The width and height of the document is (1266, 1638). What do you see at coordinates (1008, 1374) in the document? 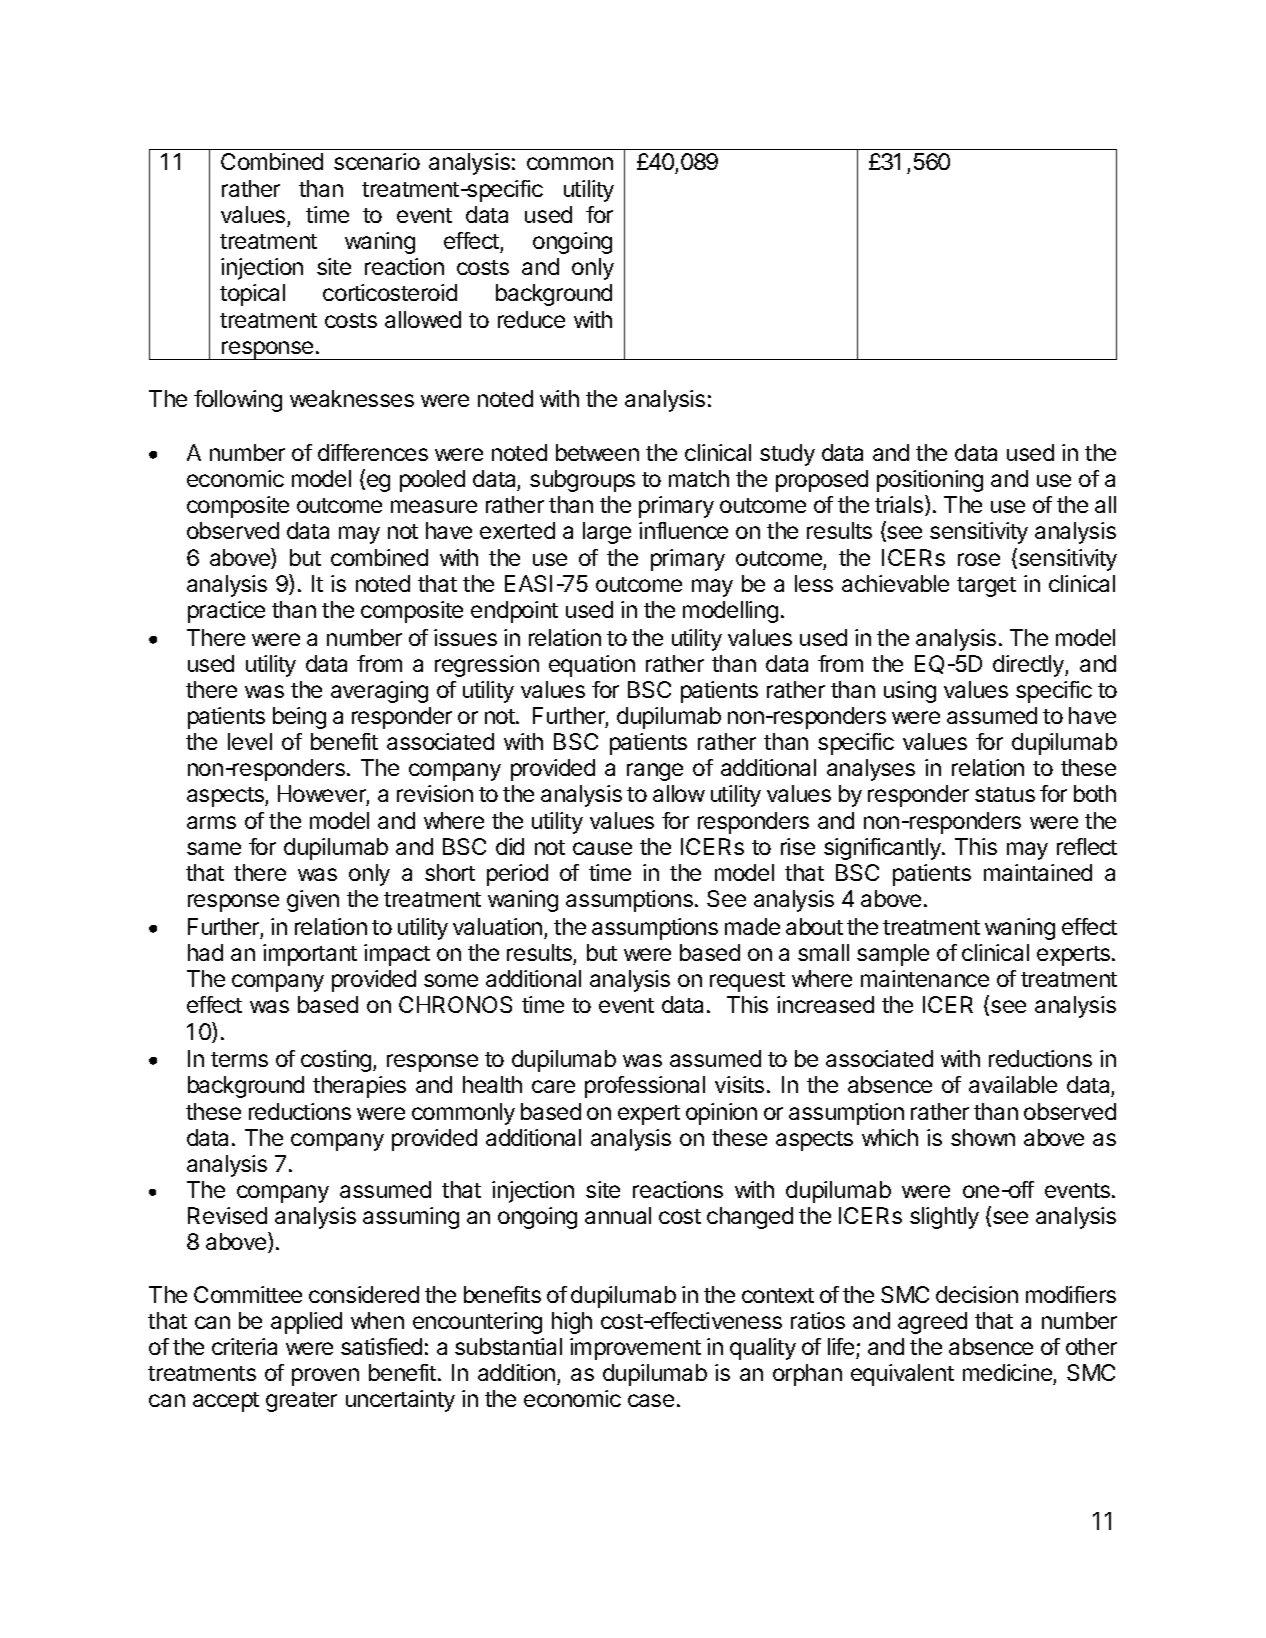
I see `medicine` at bounding box center [1008, 1374].
